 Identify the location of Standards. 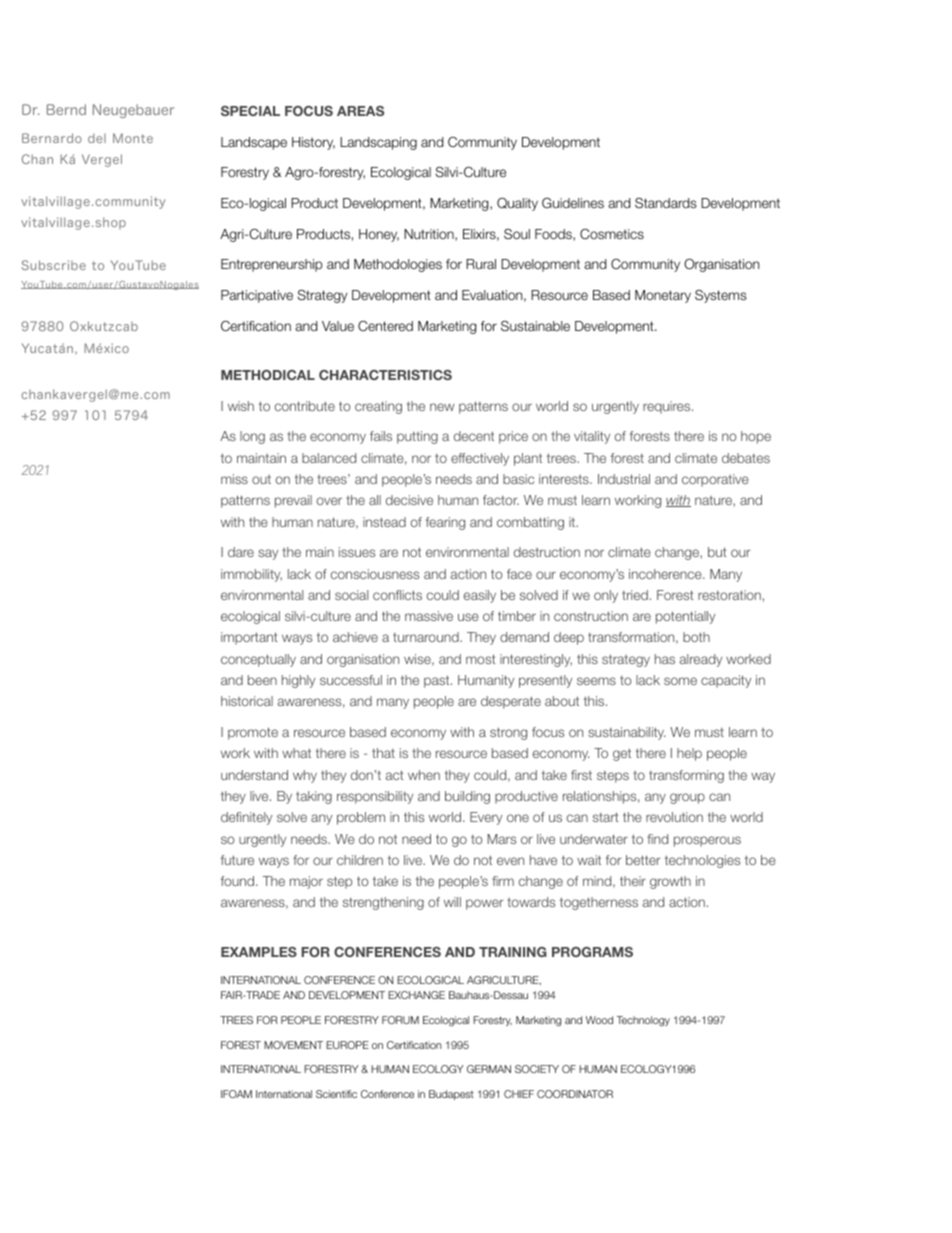
(666, 203).
